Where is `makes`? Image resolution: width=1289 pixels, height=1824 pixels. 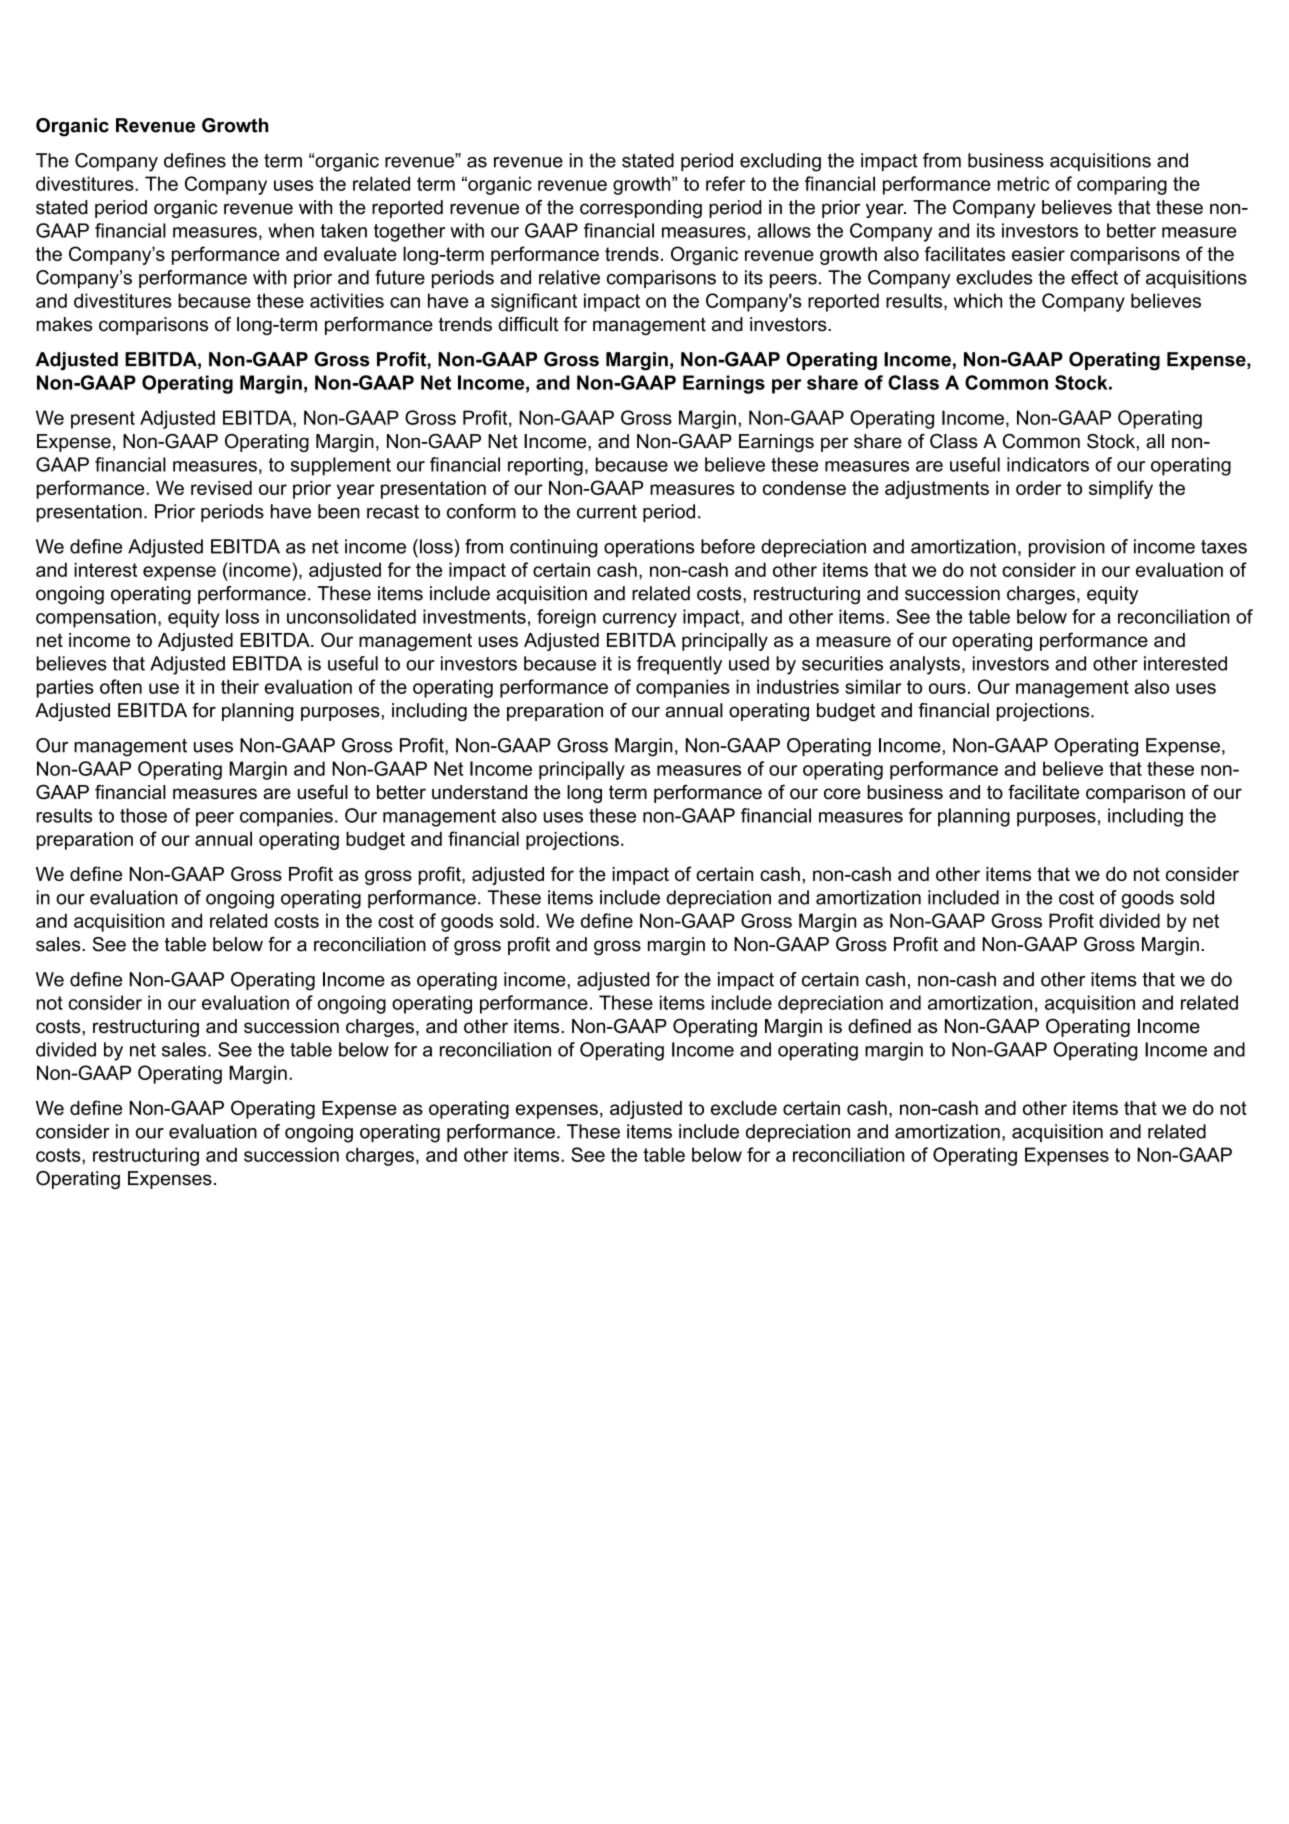 makes is located at coordinates (64, 324).
